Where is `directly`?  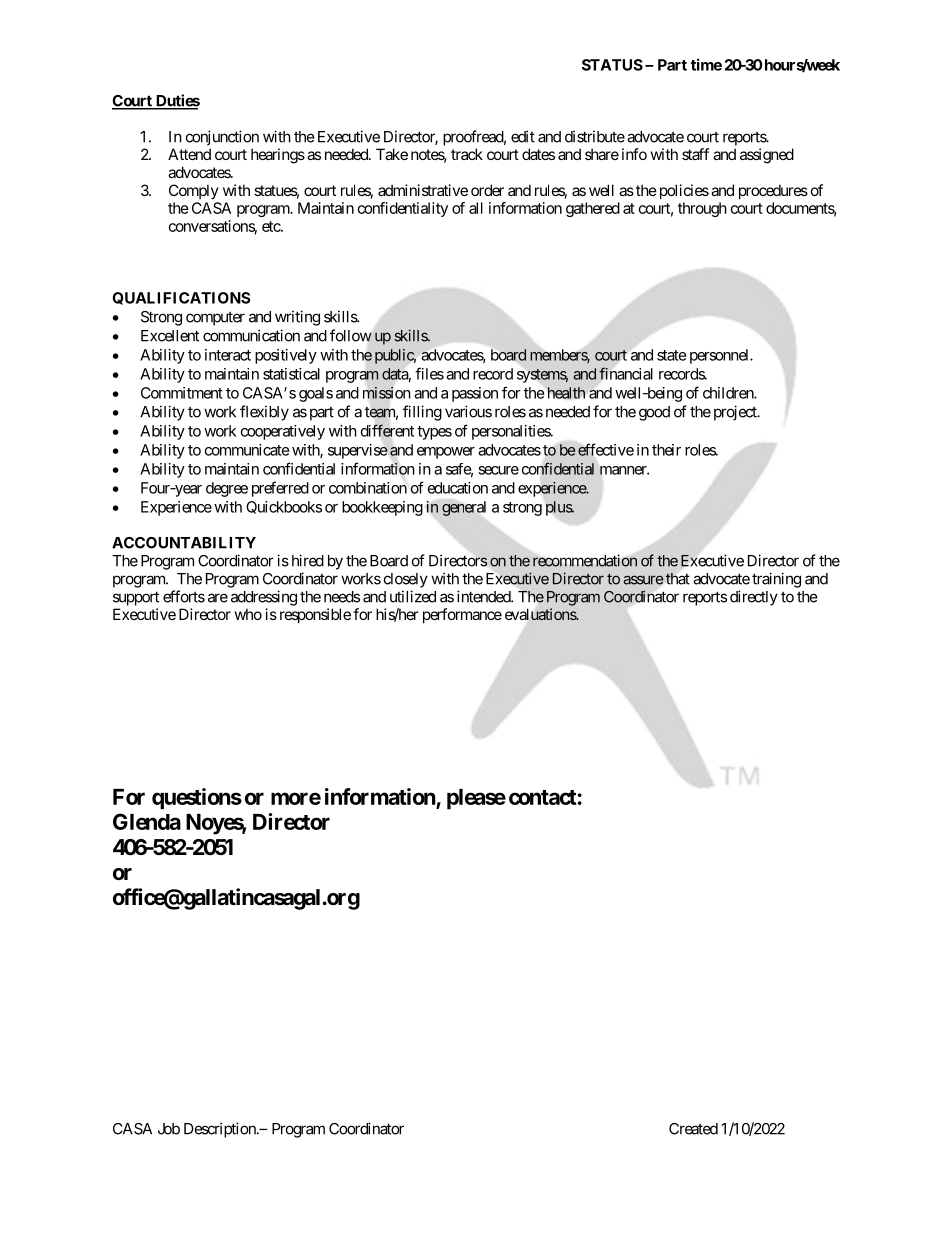 directly is located at coordinates (754, 598).
